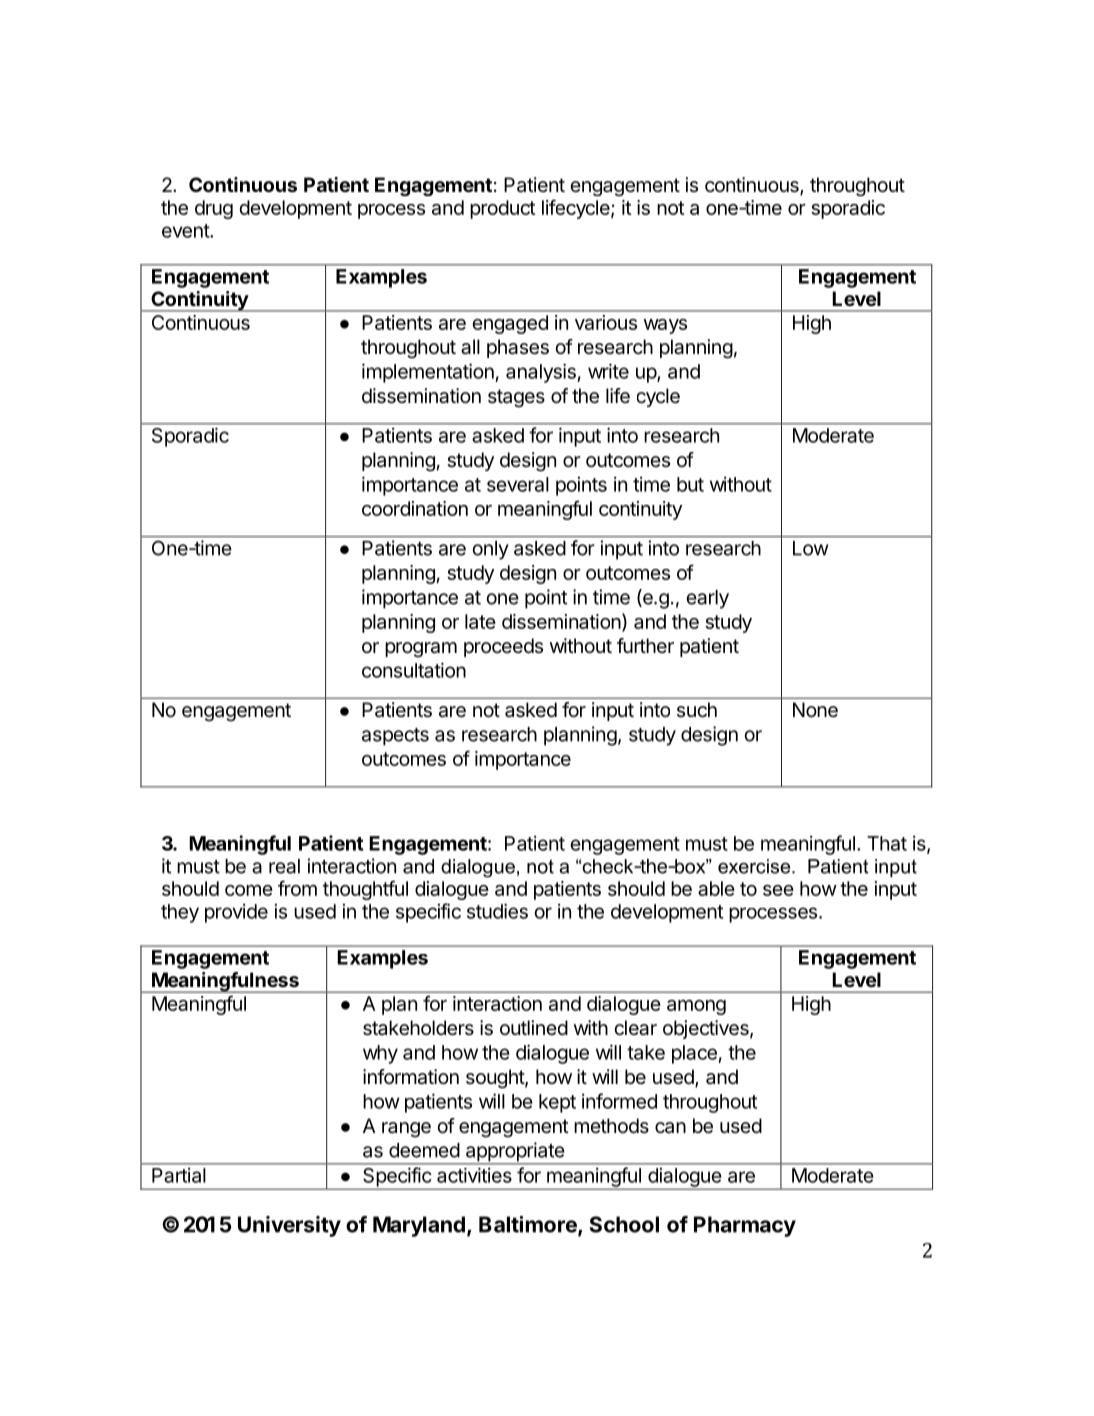  What do you see at coordinates (529, 1225) in the screenshot?
I see `Baltimore` at bounding box center [529, 1225].
